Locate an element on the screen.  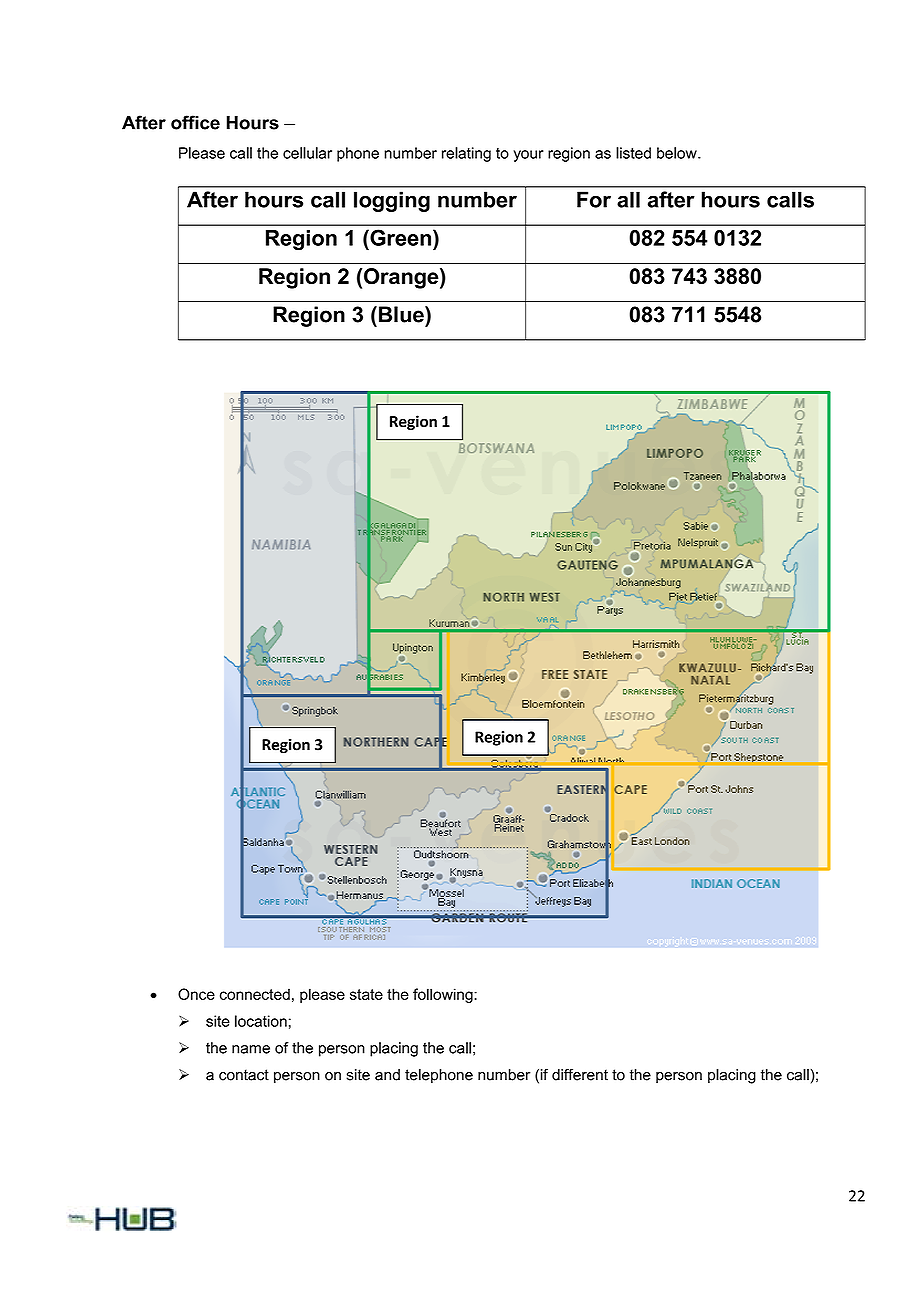
following is located at coordinates (444, 995).
